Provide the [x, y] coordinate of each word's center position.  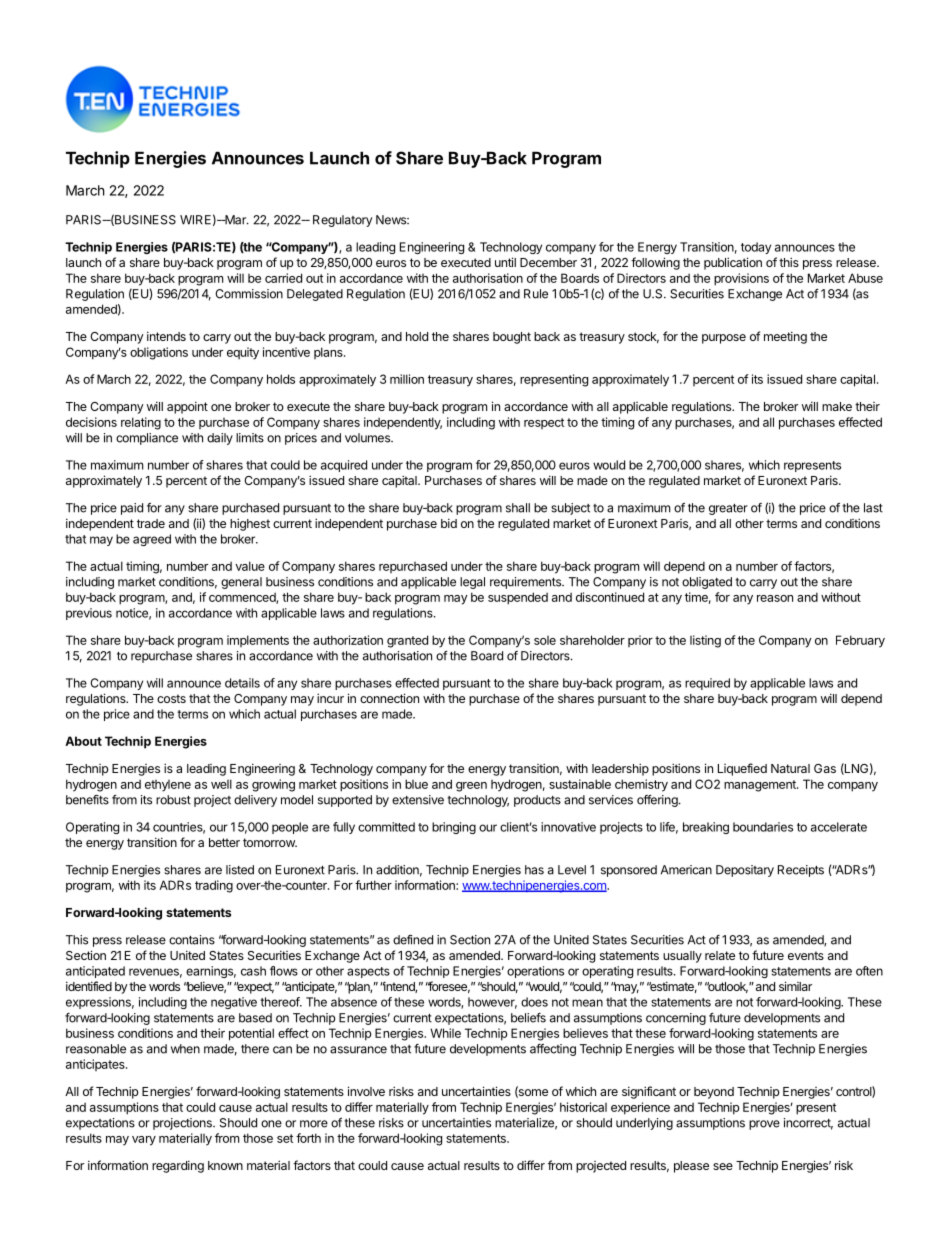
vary [144, 1141]
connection [389, 698]
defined [413, 940]
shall [518, 508]
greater [728, 509]
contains [192, 940]
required [707, 684]
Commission [249, 294]
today [756, 248]
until [505, 262]
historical [583, 1107]
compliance [147, 439]
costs [171, 698]
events [806, 955]
